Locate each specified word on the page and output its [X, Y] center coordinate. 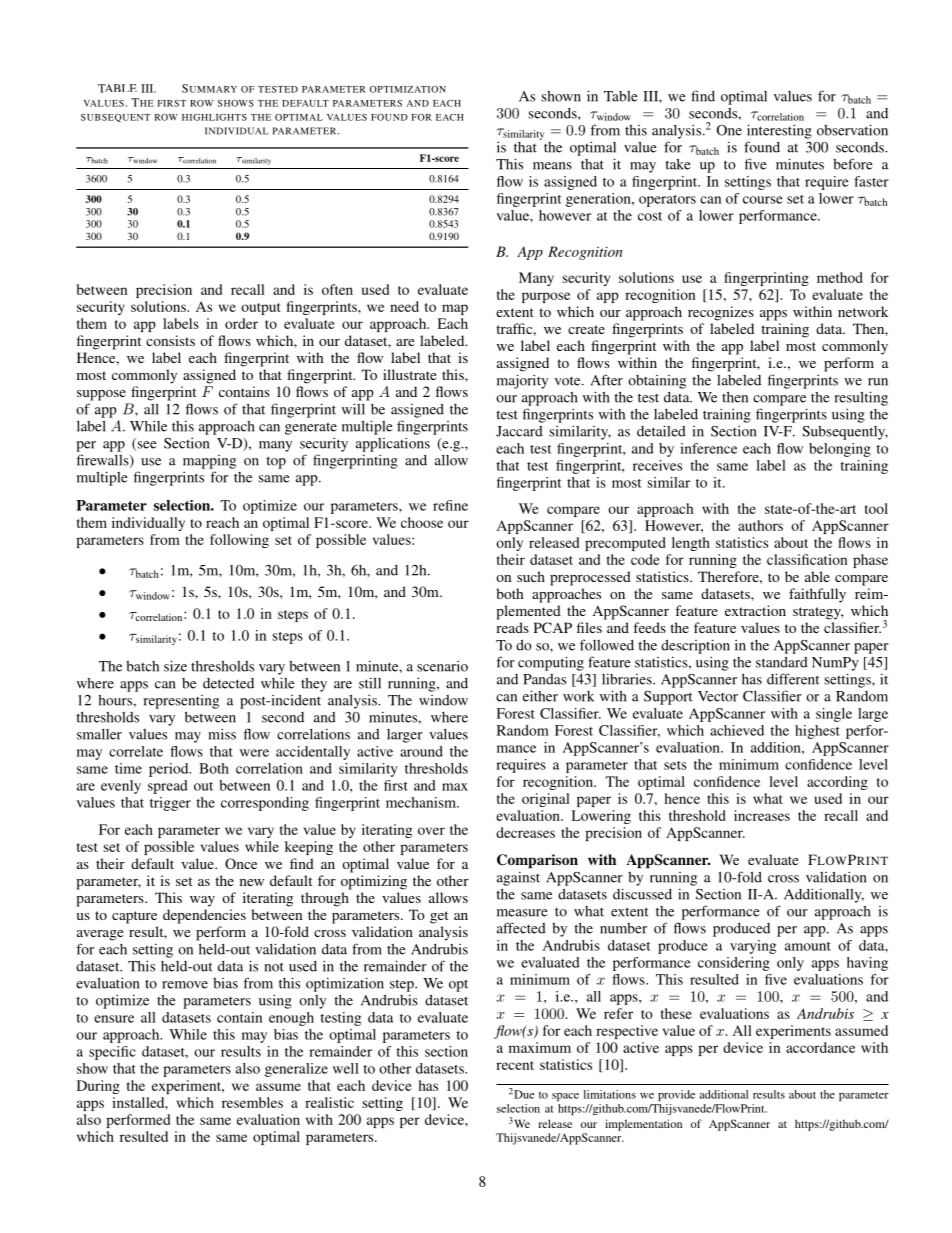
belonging [840, 450]
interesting [779, 131]
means [552, 166]
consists [170, 340]
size [175, 666]
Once [241, 863]
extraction [755, 610]
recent [515, 1065]
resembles [252, 1102]
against [518, 878]
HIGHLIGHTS [214, 117]
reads [512, 627]
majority [522, 381]
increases [762, 815]
